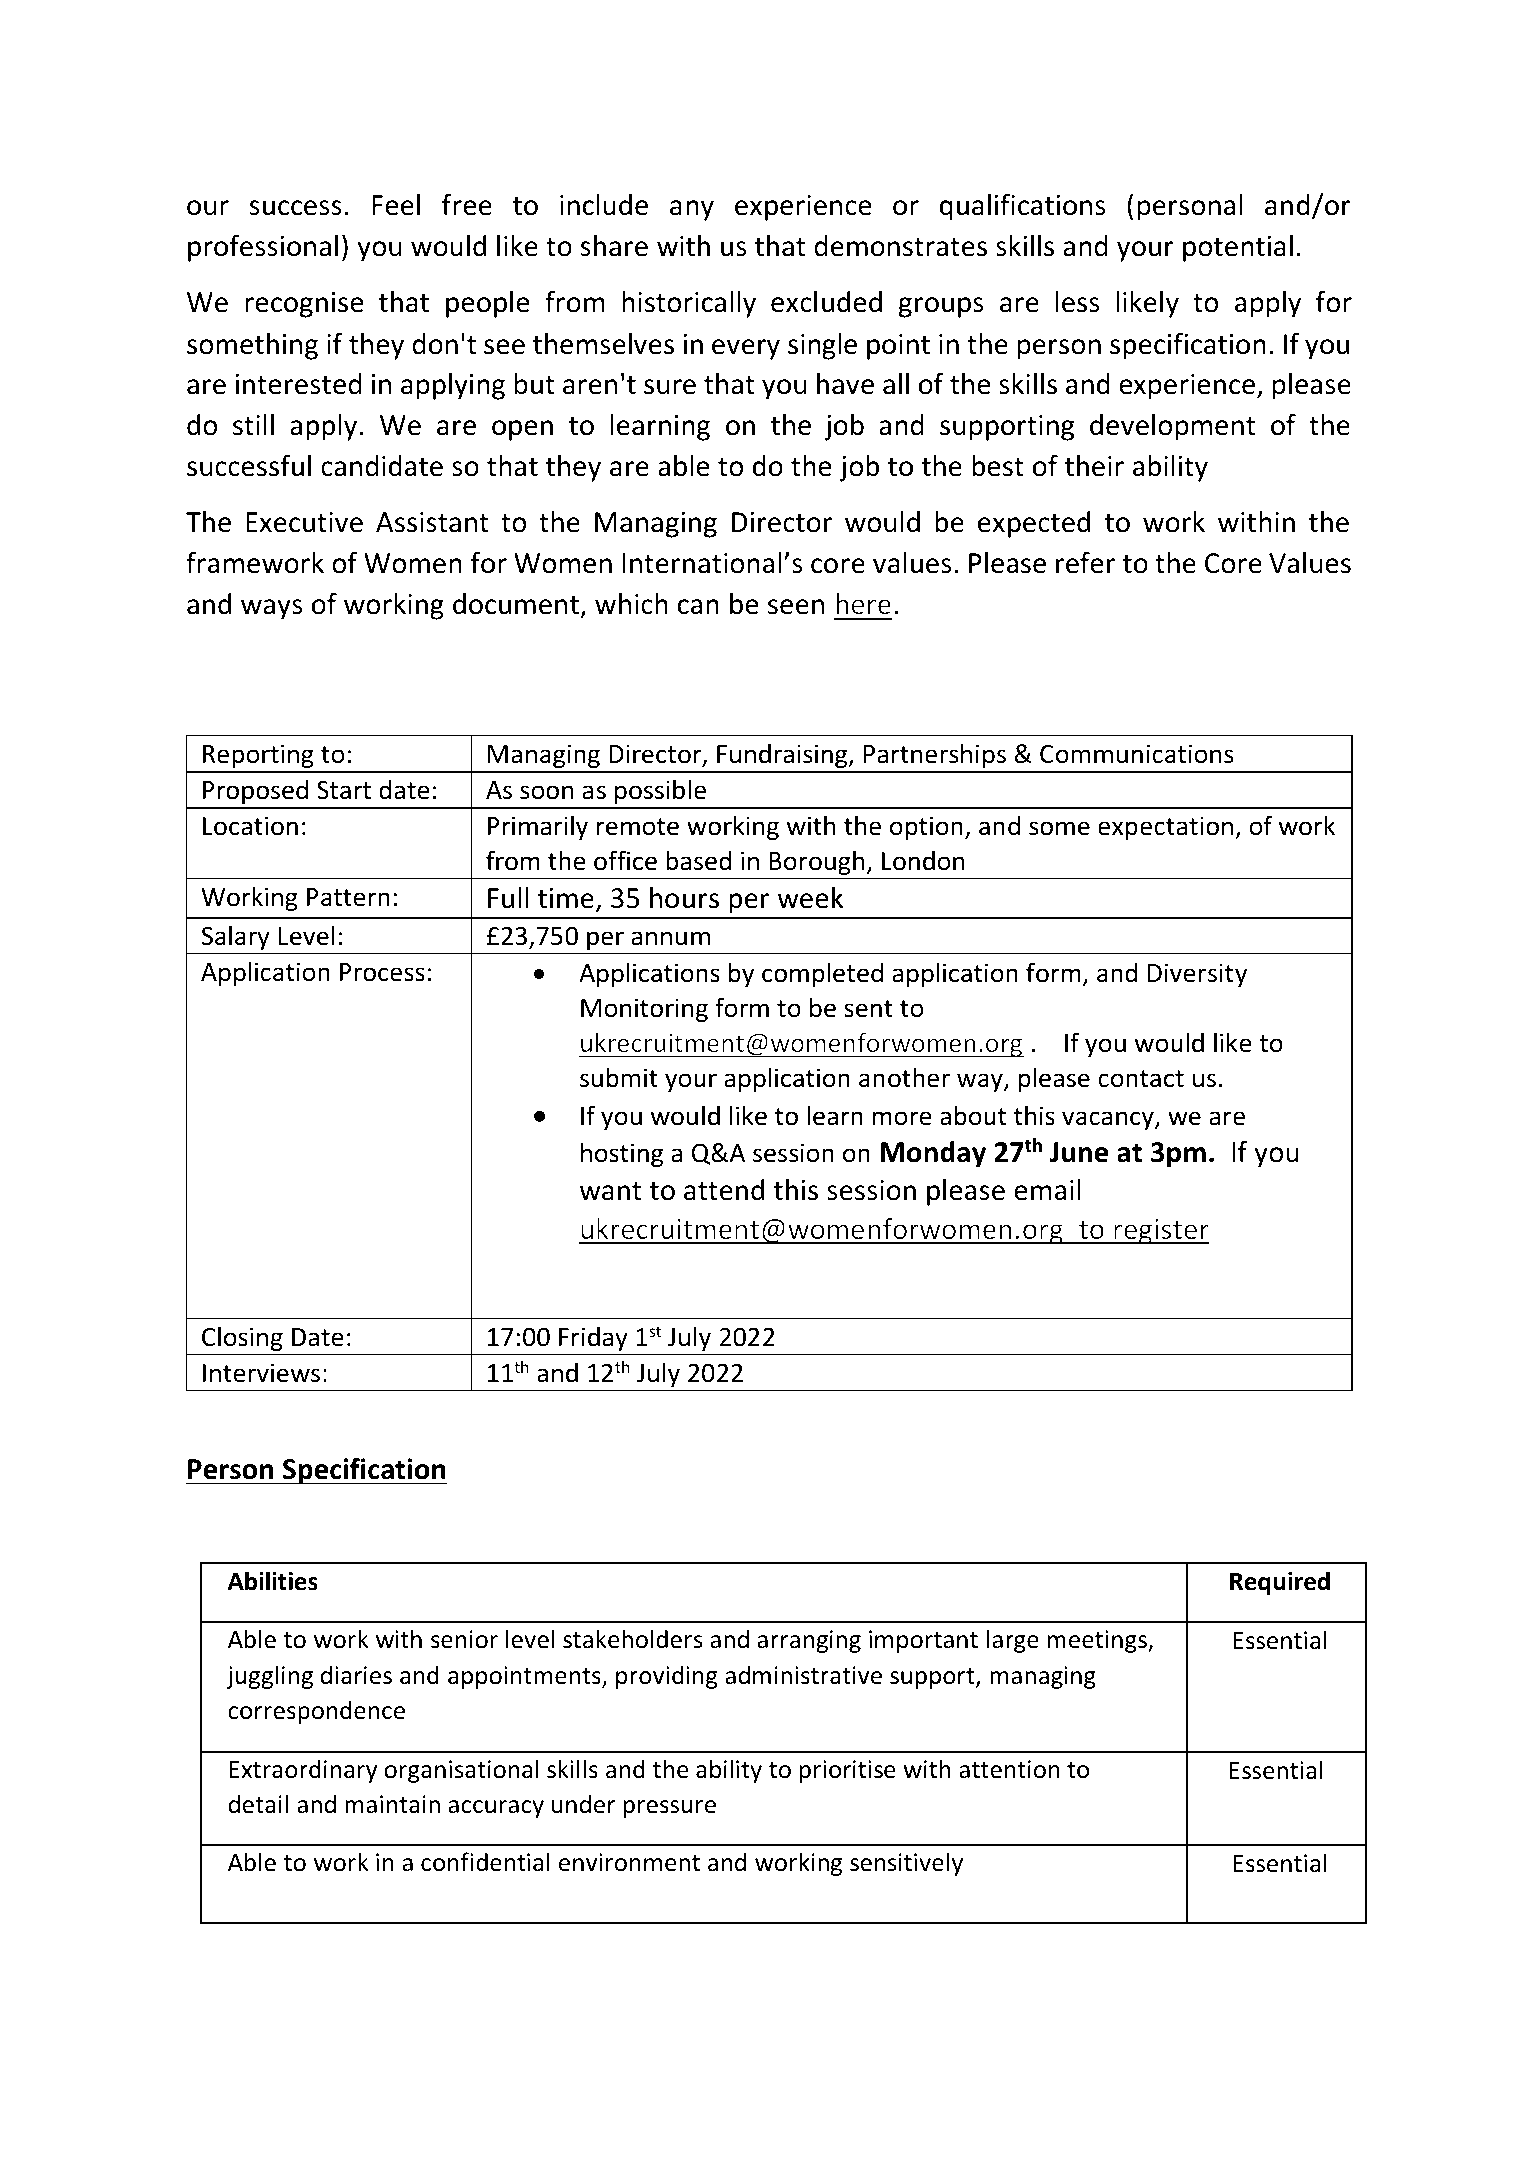 The image size is (1538, 2175). I want to click on Process, so click(382, 972).
